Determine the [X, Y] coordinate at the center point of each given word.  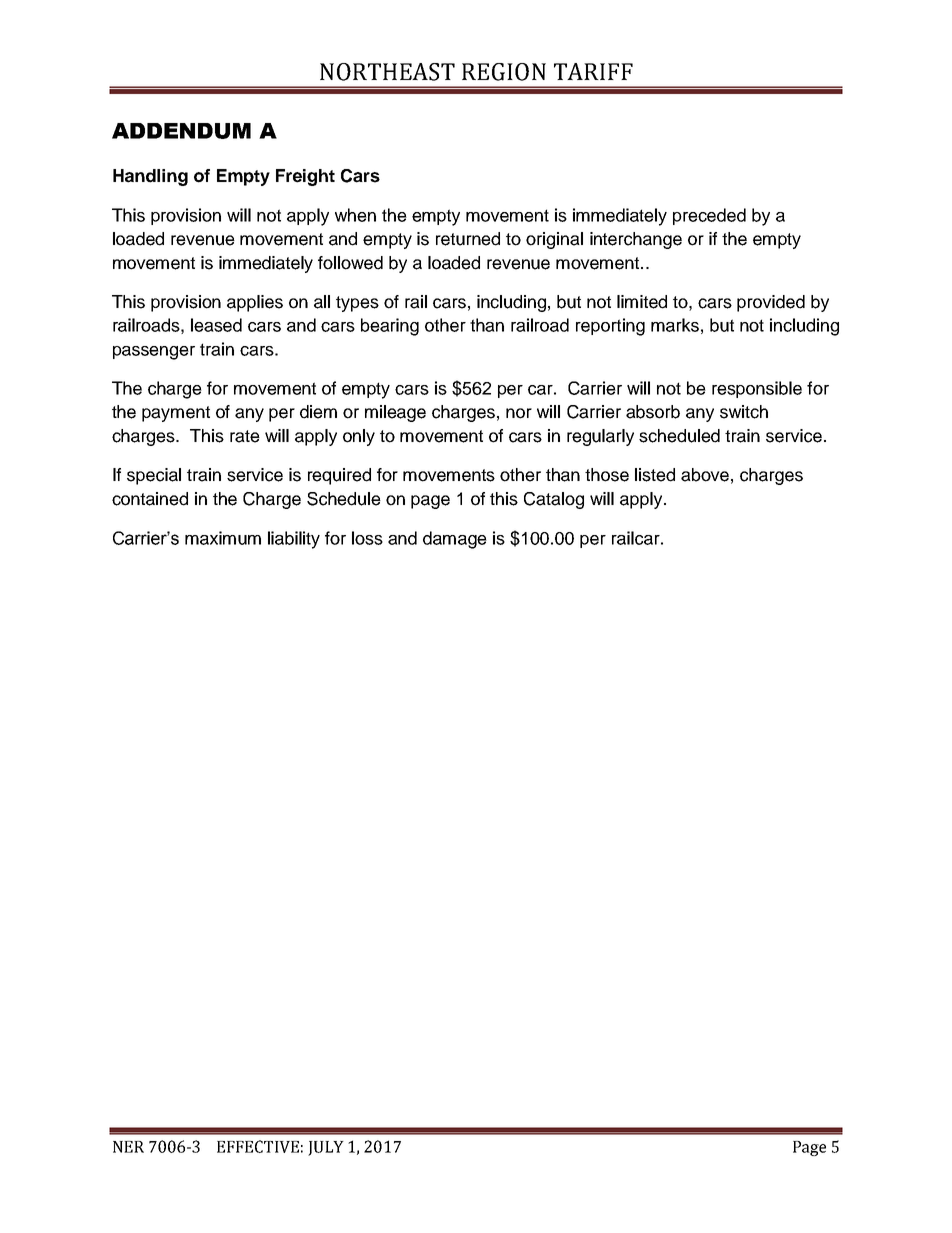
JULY [326, 1148]
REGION [504, 72]
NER [128, 1147]
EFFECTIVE [258, 1146]
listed [655, 475]
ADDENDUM [181, 131]
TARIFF [593, 71]
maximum [223, 538]
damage [455, 540]
